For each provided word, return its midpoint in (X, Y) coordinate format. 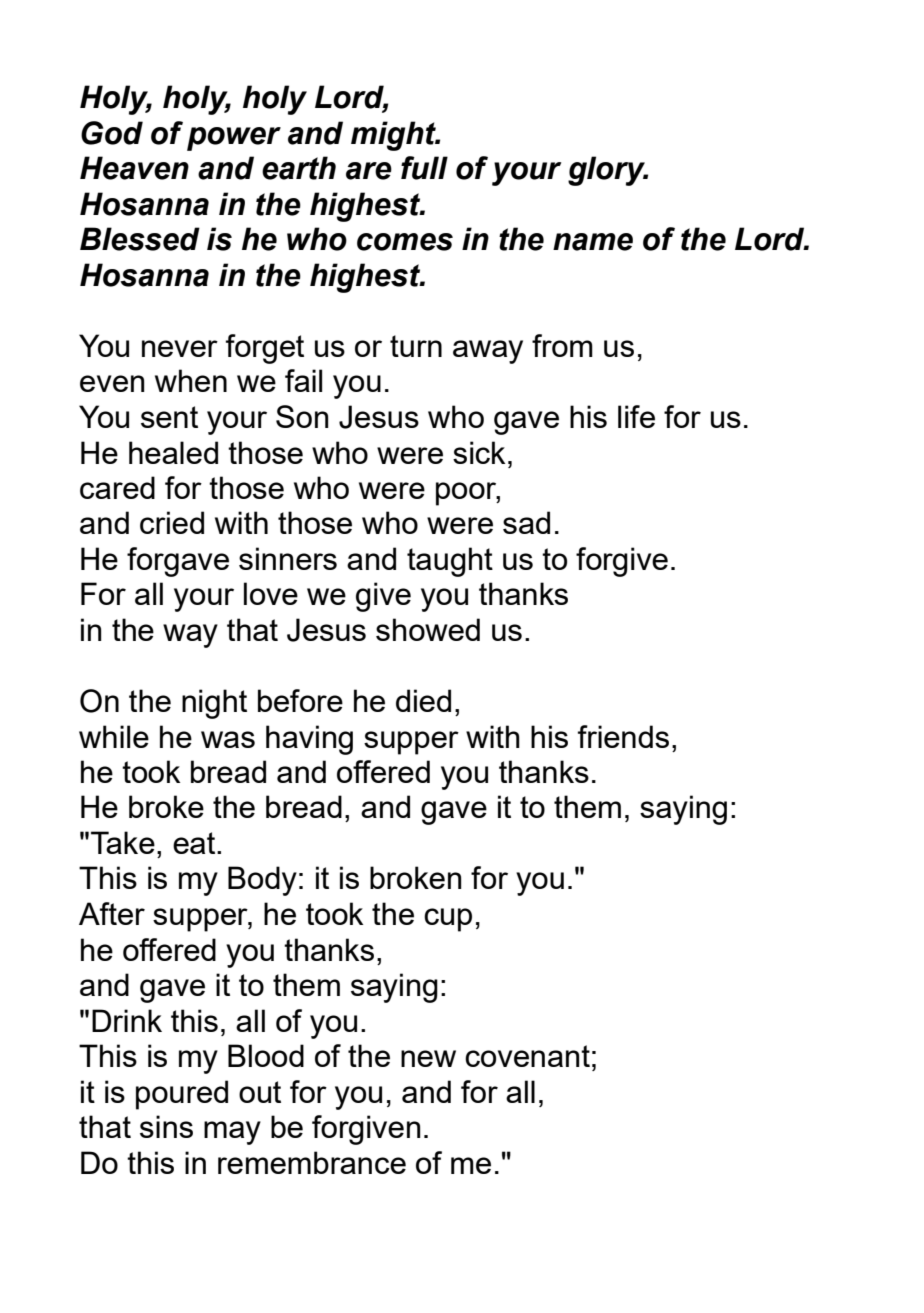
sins (166, 1126)
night (214, 704)
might (394, 136)
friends (623, 736)
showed (428, 629)
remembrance (312, 1162)
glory (608, 171)
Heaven (134, 168)
